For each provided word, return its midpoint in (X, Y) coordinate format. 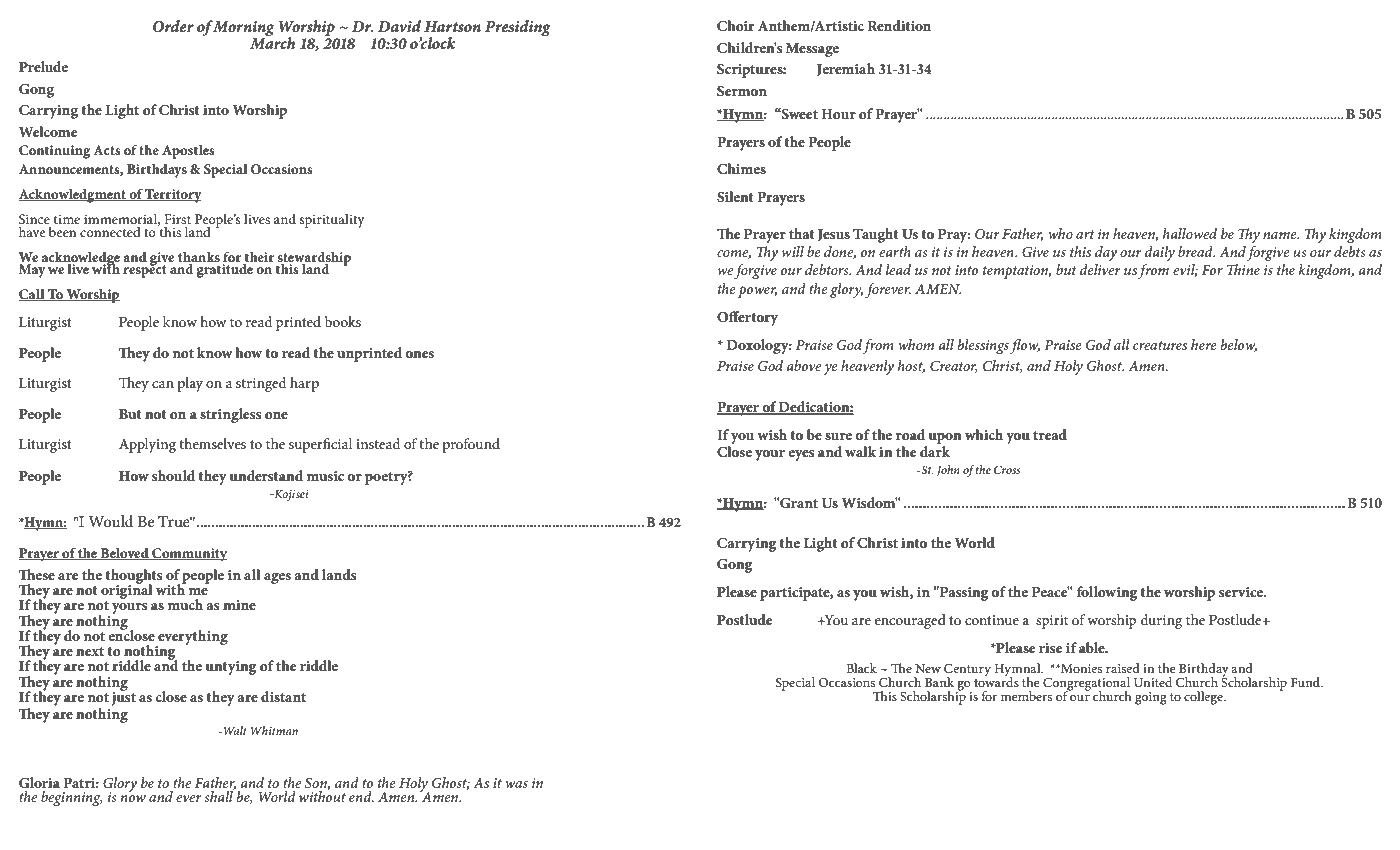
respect (145, 270)
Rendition (899, 25)
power (757, 292)
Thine (1243, 269)
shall (219, 795)
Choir (735, 26)
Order (173, 26)
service (1242, 592)
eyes (801, 455)
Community (188, 555)
